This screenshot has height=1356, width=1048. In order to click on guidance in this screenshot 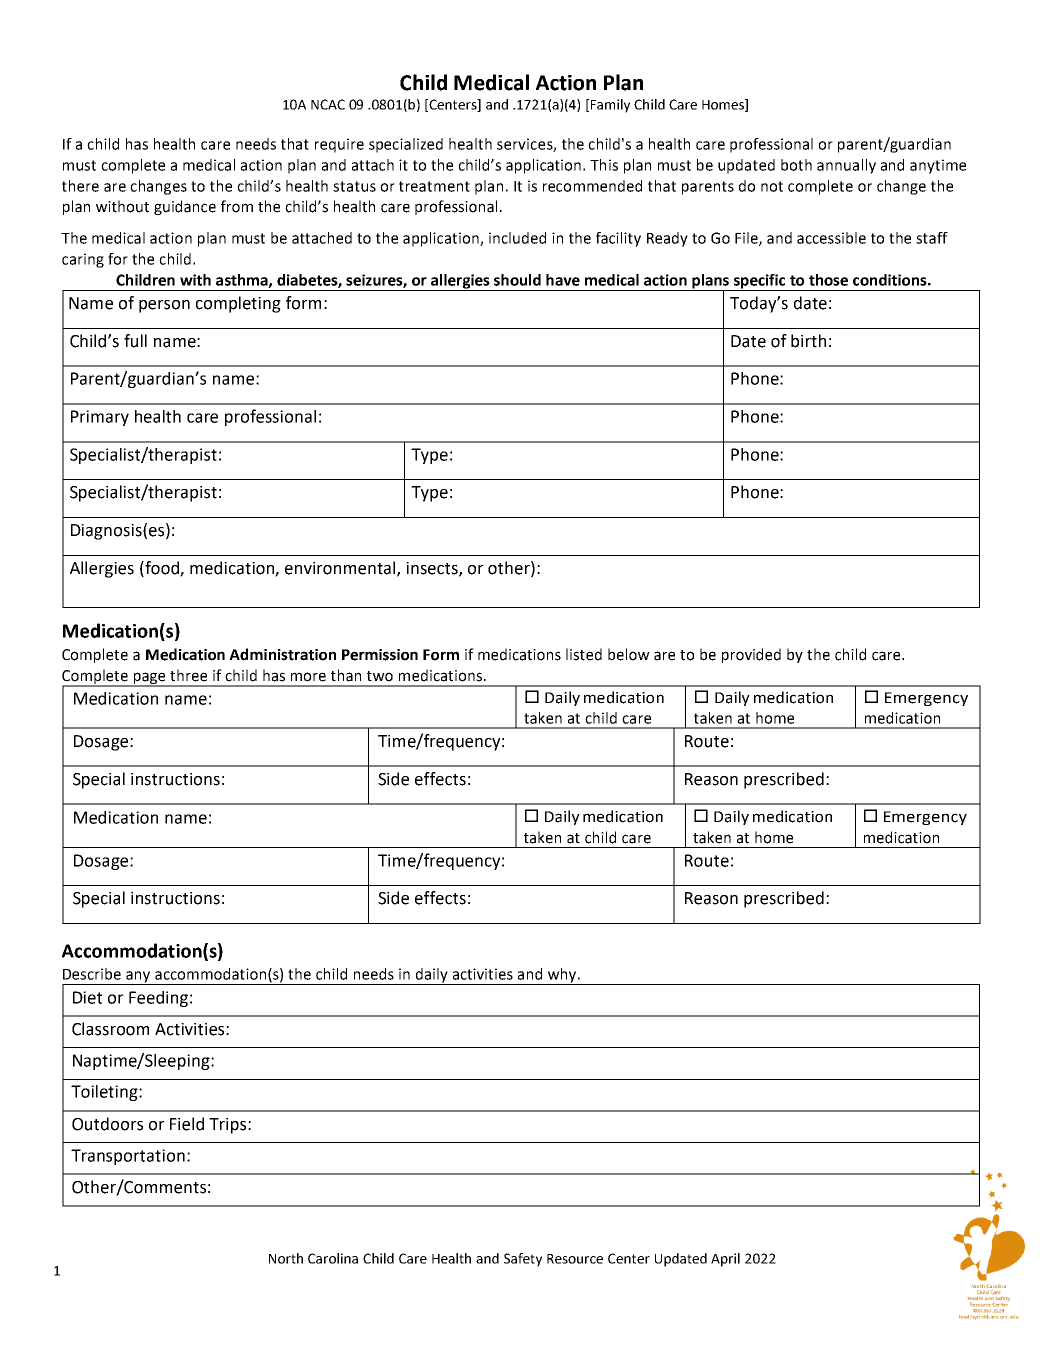, I will do `click(185, 207)`.
